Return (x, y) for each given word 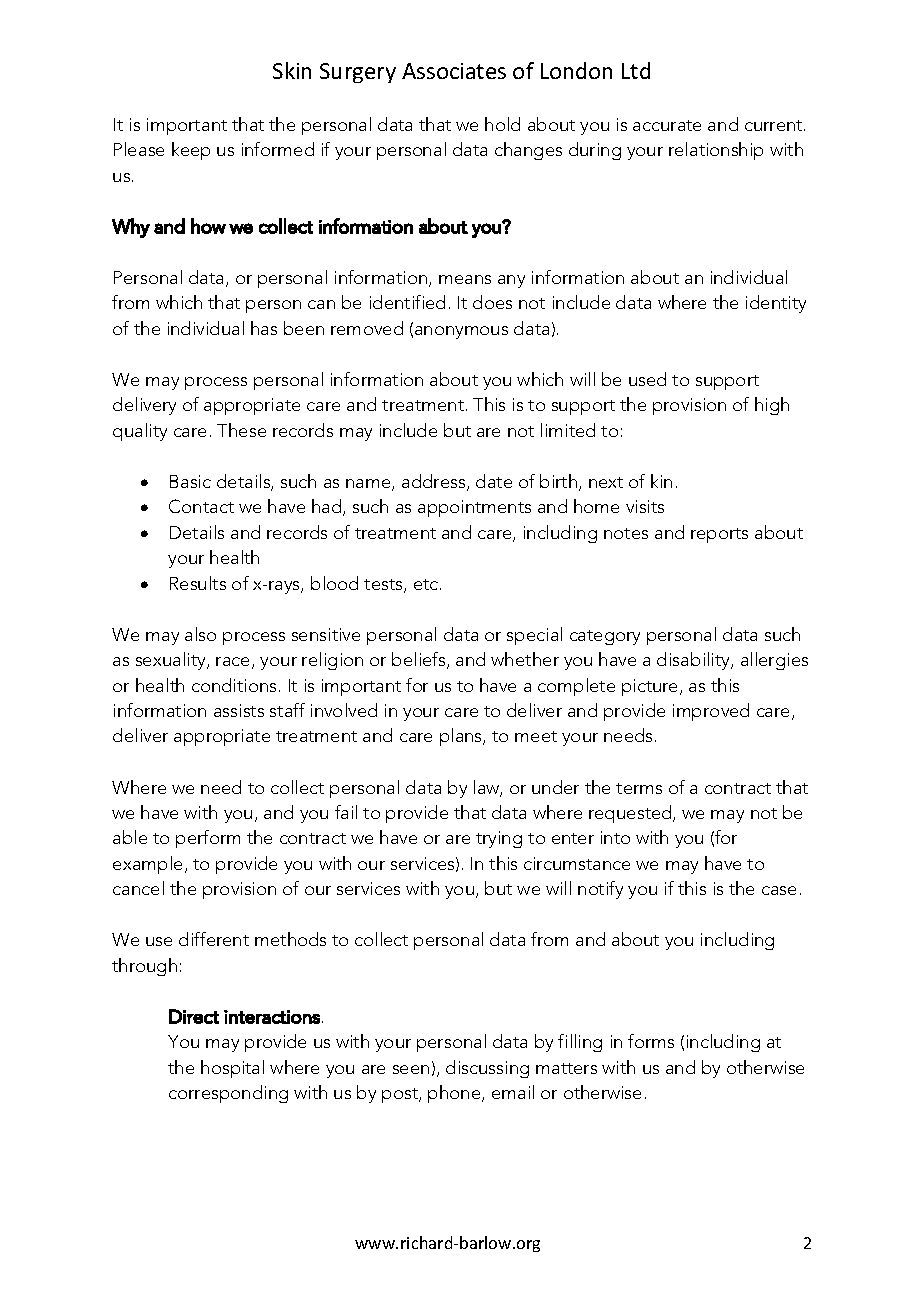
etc (427, 584)
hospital (232, 1069)
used (647, 379)
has (264, 328)
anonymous (461, 332)
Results (198, 583)
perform (208, 839)
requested (631, 814)
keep (191, 151)
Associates (454, 71)
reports (719, 535)
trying (499, 839)
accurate (667, 125)
